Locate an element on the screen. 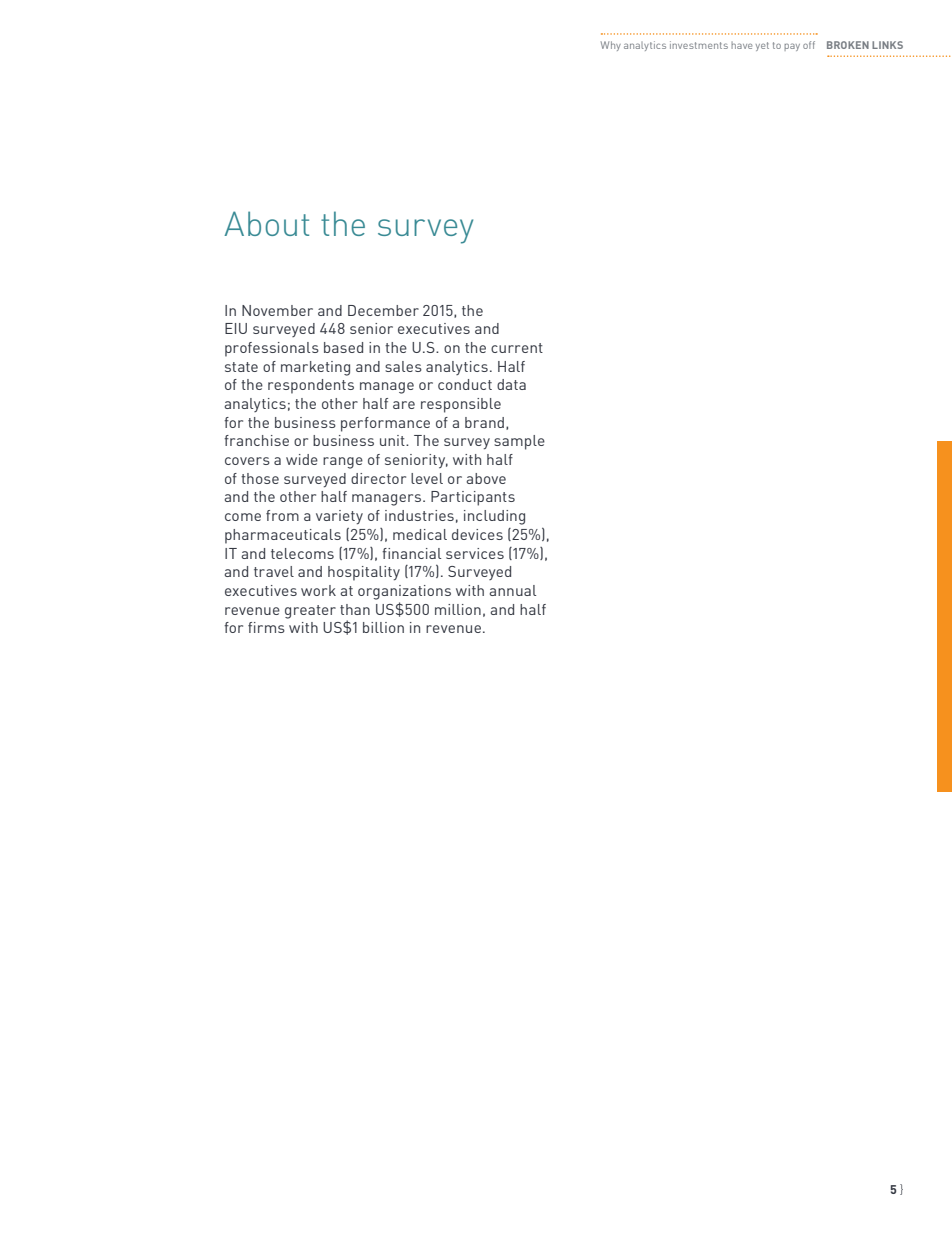 This screenshot has width=952, height=1233. annual is located at coordinates (512, 590).
